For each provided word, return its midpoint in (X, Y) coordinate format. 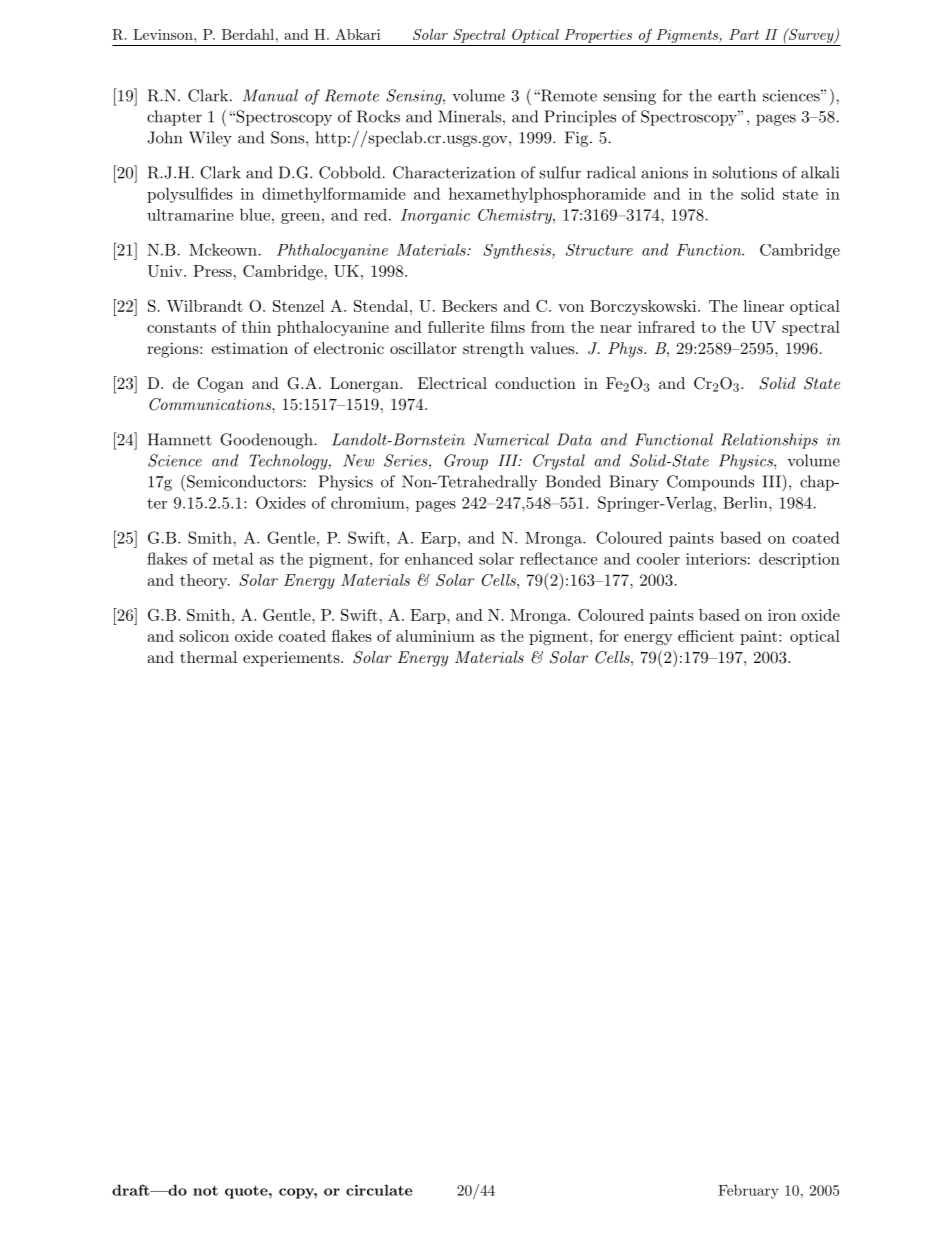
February (748, 1191)
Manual (270, 95)
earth (737, 95)
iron (782, 615)
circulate (379, 1190)
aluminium (435, 636)
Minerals (469, 116)
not (205, 1190)
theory (205, 581)
